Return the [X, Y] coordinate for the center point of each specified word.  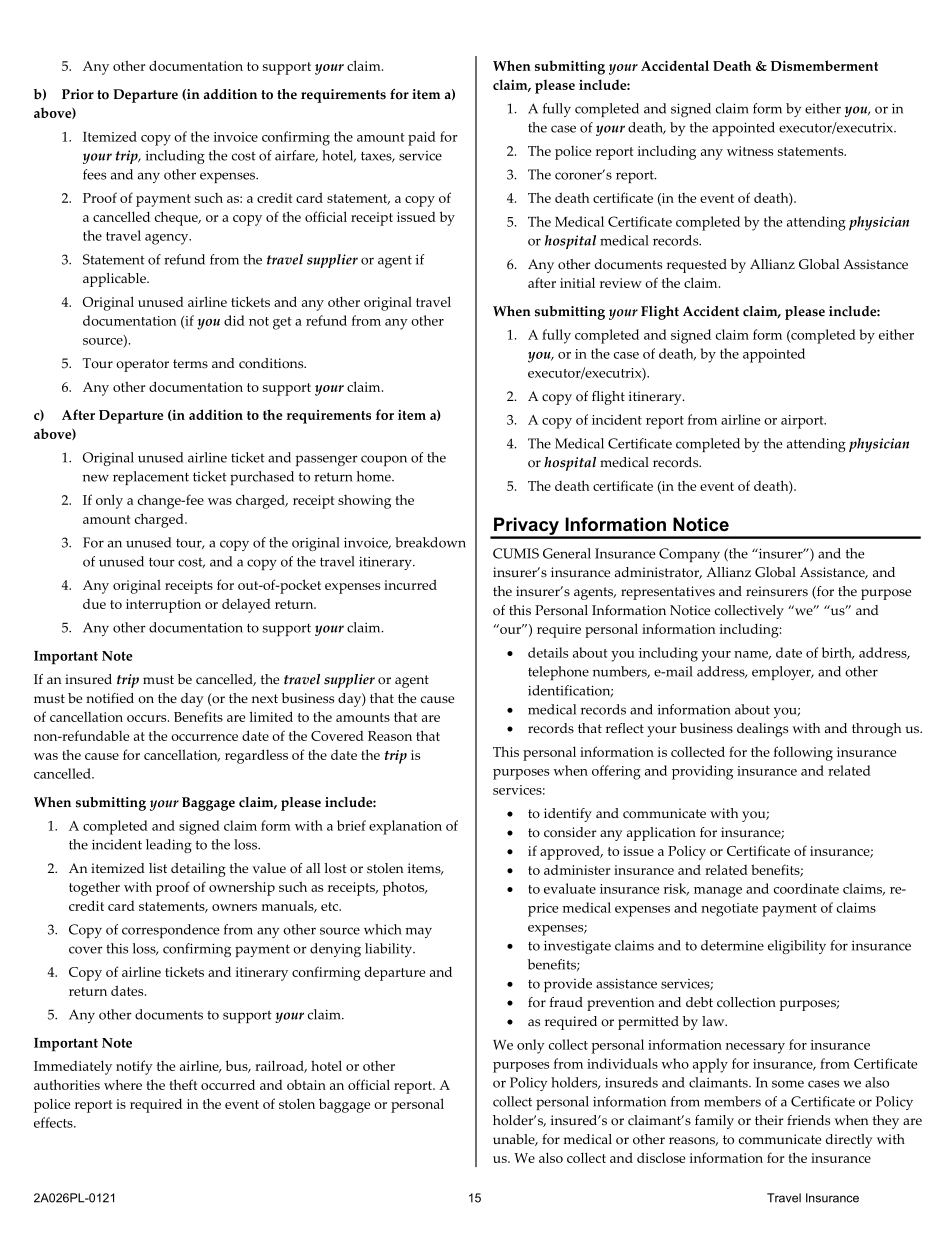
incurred [410, 584]
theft [183, 1084]
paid [422, 138]
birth [838, 653]
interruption [163, 606]
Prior [78, 94]
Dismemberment [824, 65]
